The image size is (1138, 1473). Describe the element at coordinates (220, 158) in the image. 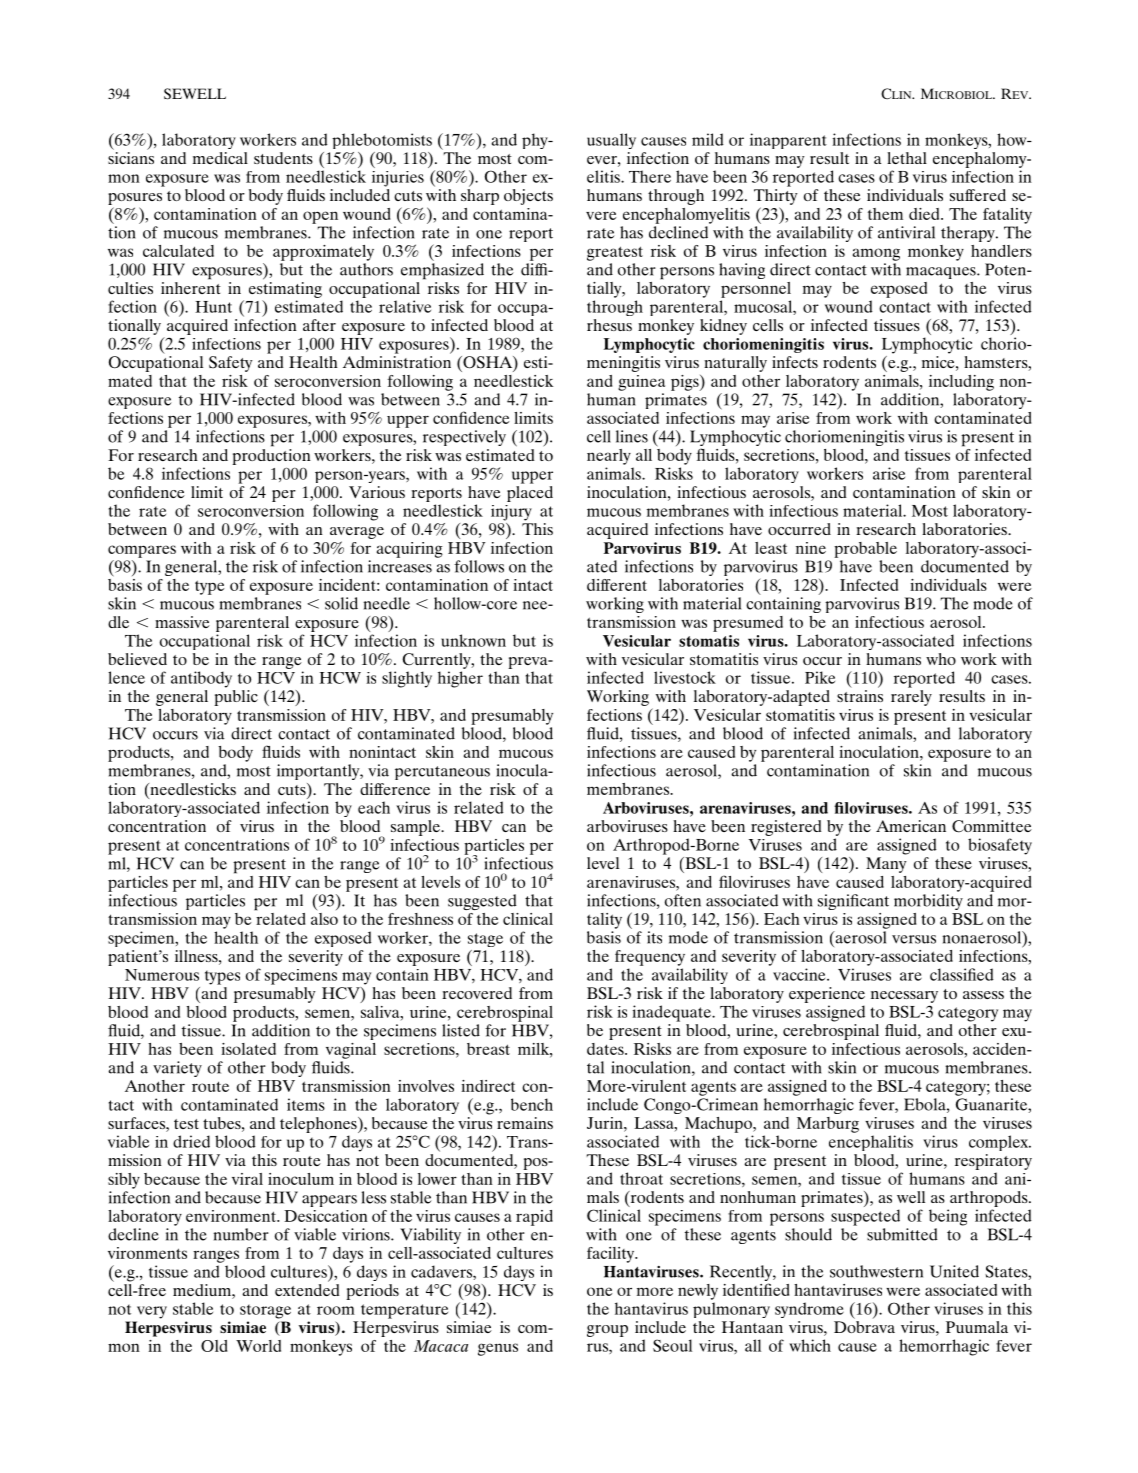

I see `medical` at that location.
